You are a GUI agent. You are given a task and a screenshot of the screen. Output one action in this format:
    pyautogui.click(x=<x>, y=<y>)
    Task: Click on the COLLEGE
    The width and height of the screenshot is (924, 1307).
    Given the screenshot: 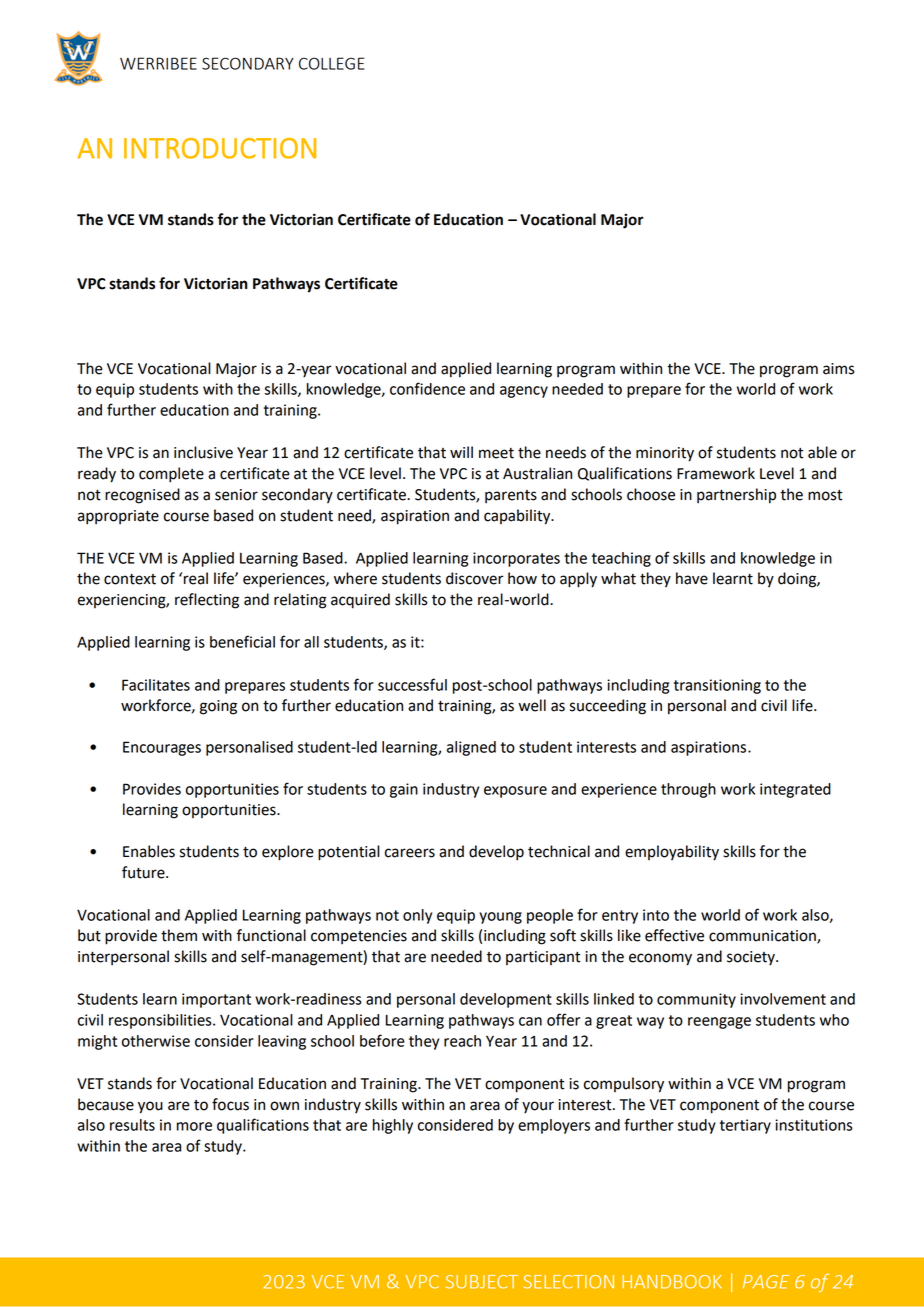 What is the action you would take?
    pyautogui.click(x=331, y=63)
